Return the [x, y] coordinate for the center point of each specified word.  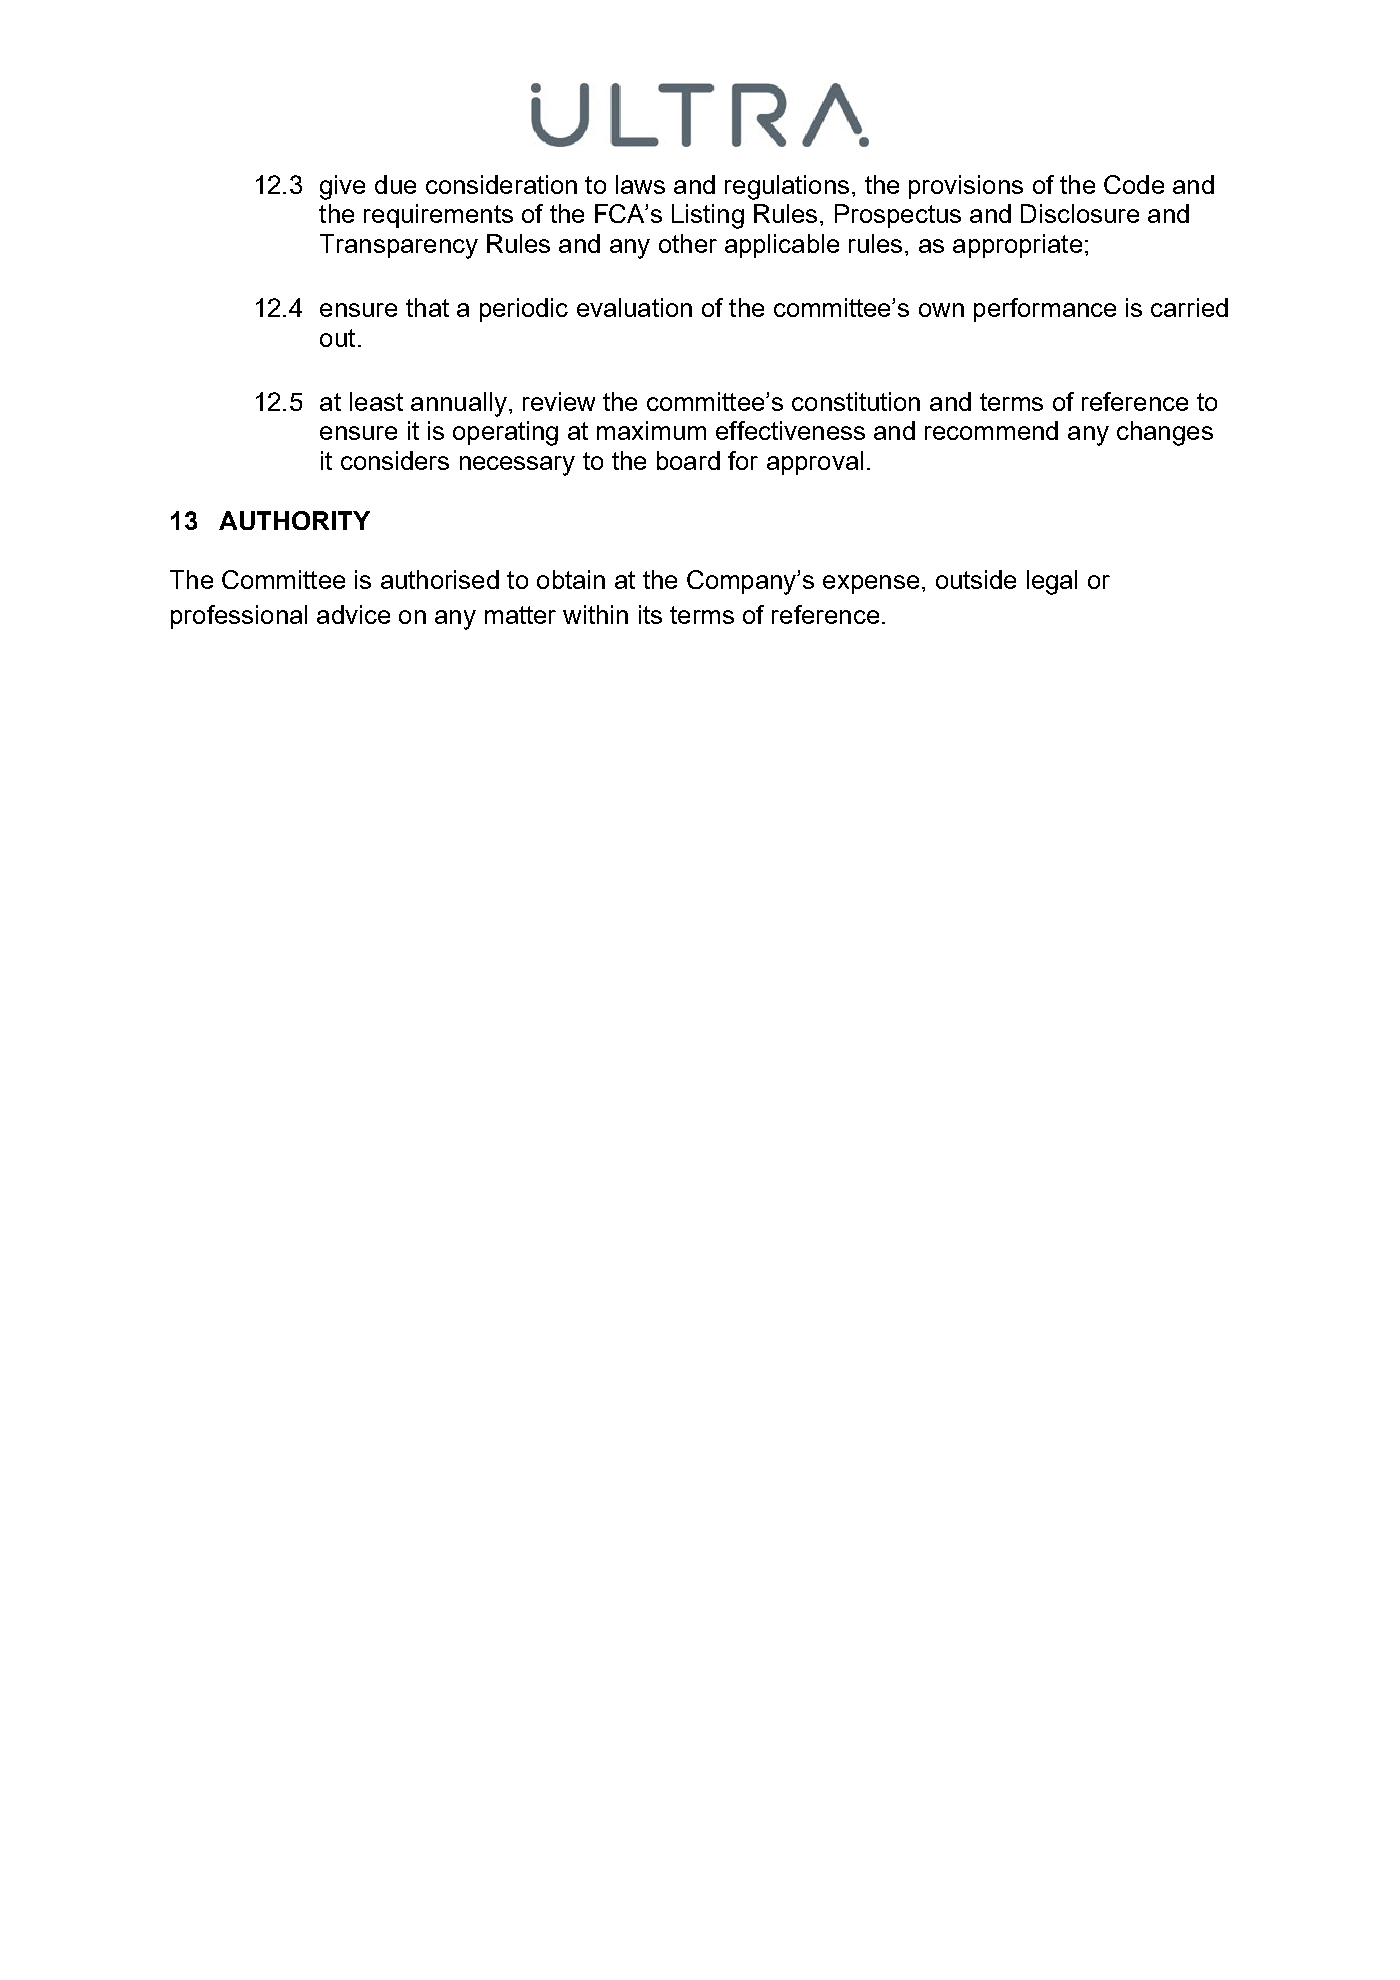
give [342, 187]
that [427, 307]
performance [1045, 310]
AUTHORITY [294, 520]
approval [815, 463]
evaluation [634, 307]
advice [353, 614]
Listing [708, 216]
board [688, 460]
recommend [991, 430]
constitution [856, 401]
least [376, 401]
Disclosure [1080, 213]
